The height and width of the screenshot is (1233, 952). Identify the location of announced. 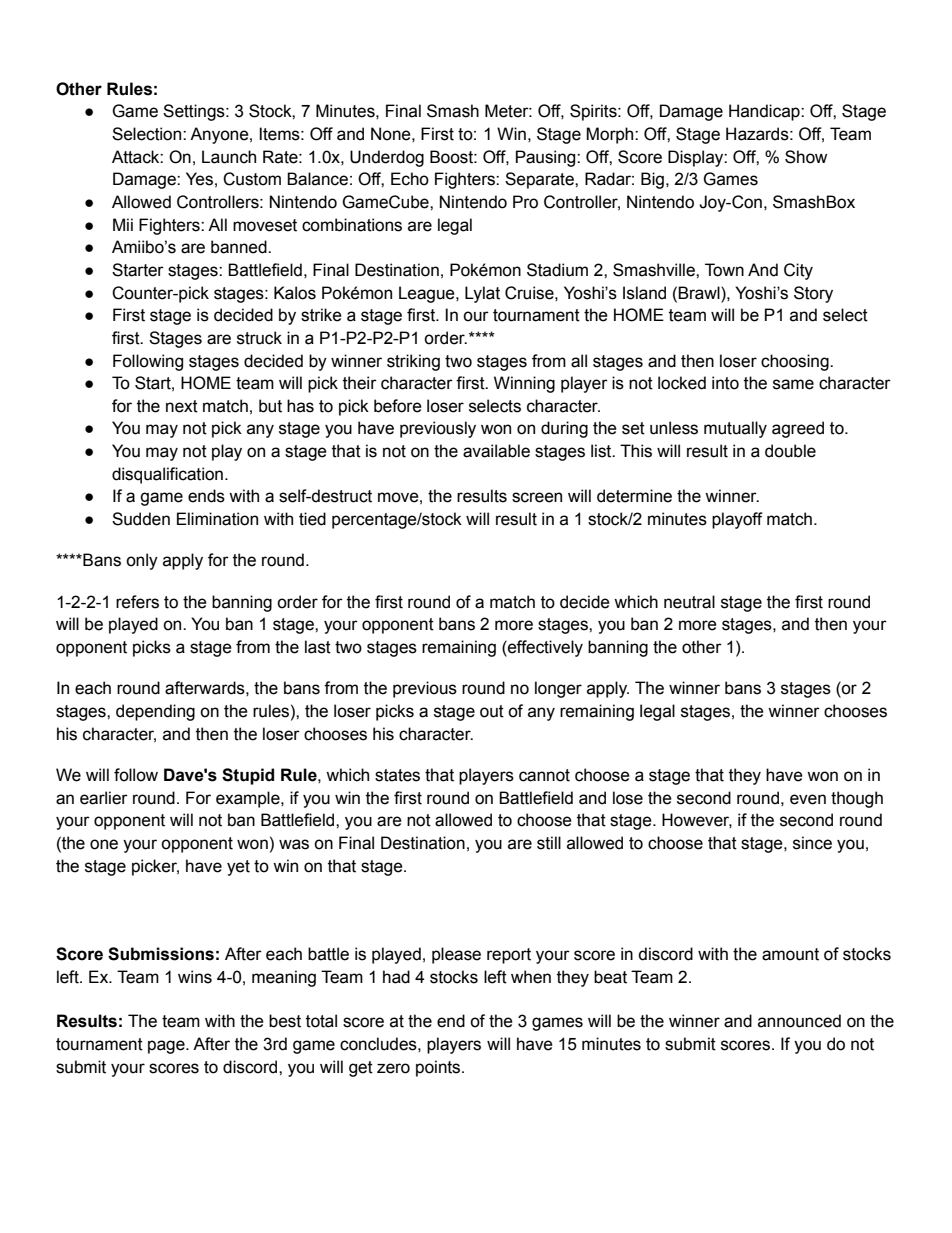
(799, 1021).
